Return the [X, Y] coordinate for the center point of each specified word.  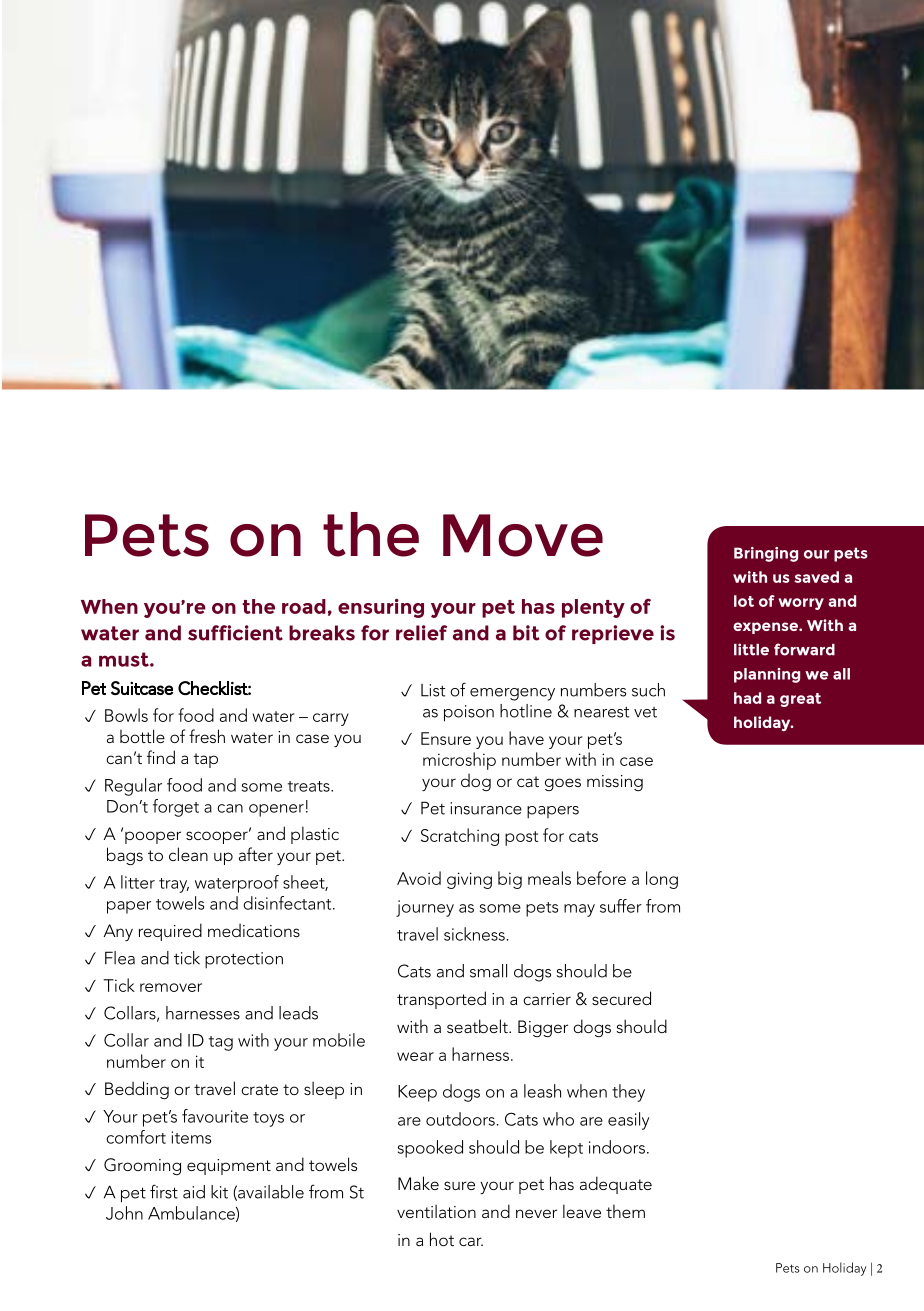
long [662, 880]
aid [194, 1192]
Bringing [766, 554]
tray [174, 885]
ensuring [381, 608]
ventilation [436, 1211]
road [304, 606]
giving [469, 880]
